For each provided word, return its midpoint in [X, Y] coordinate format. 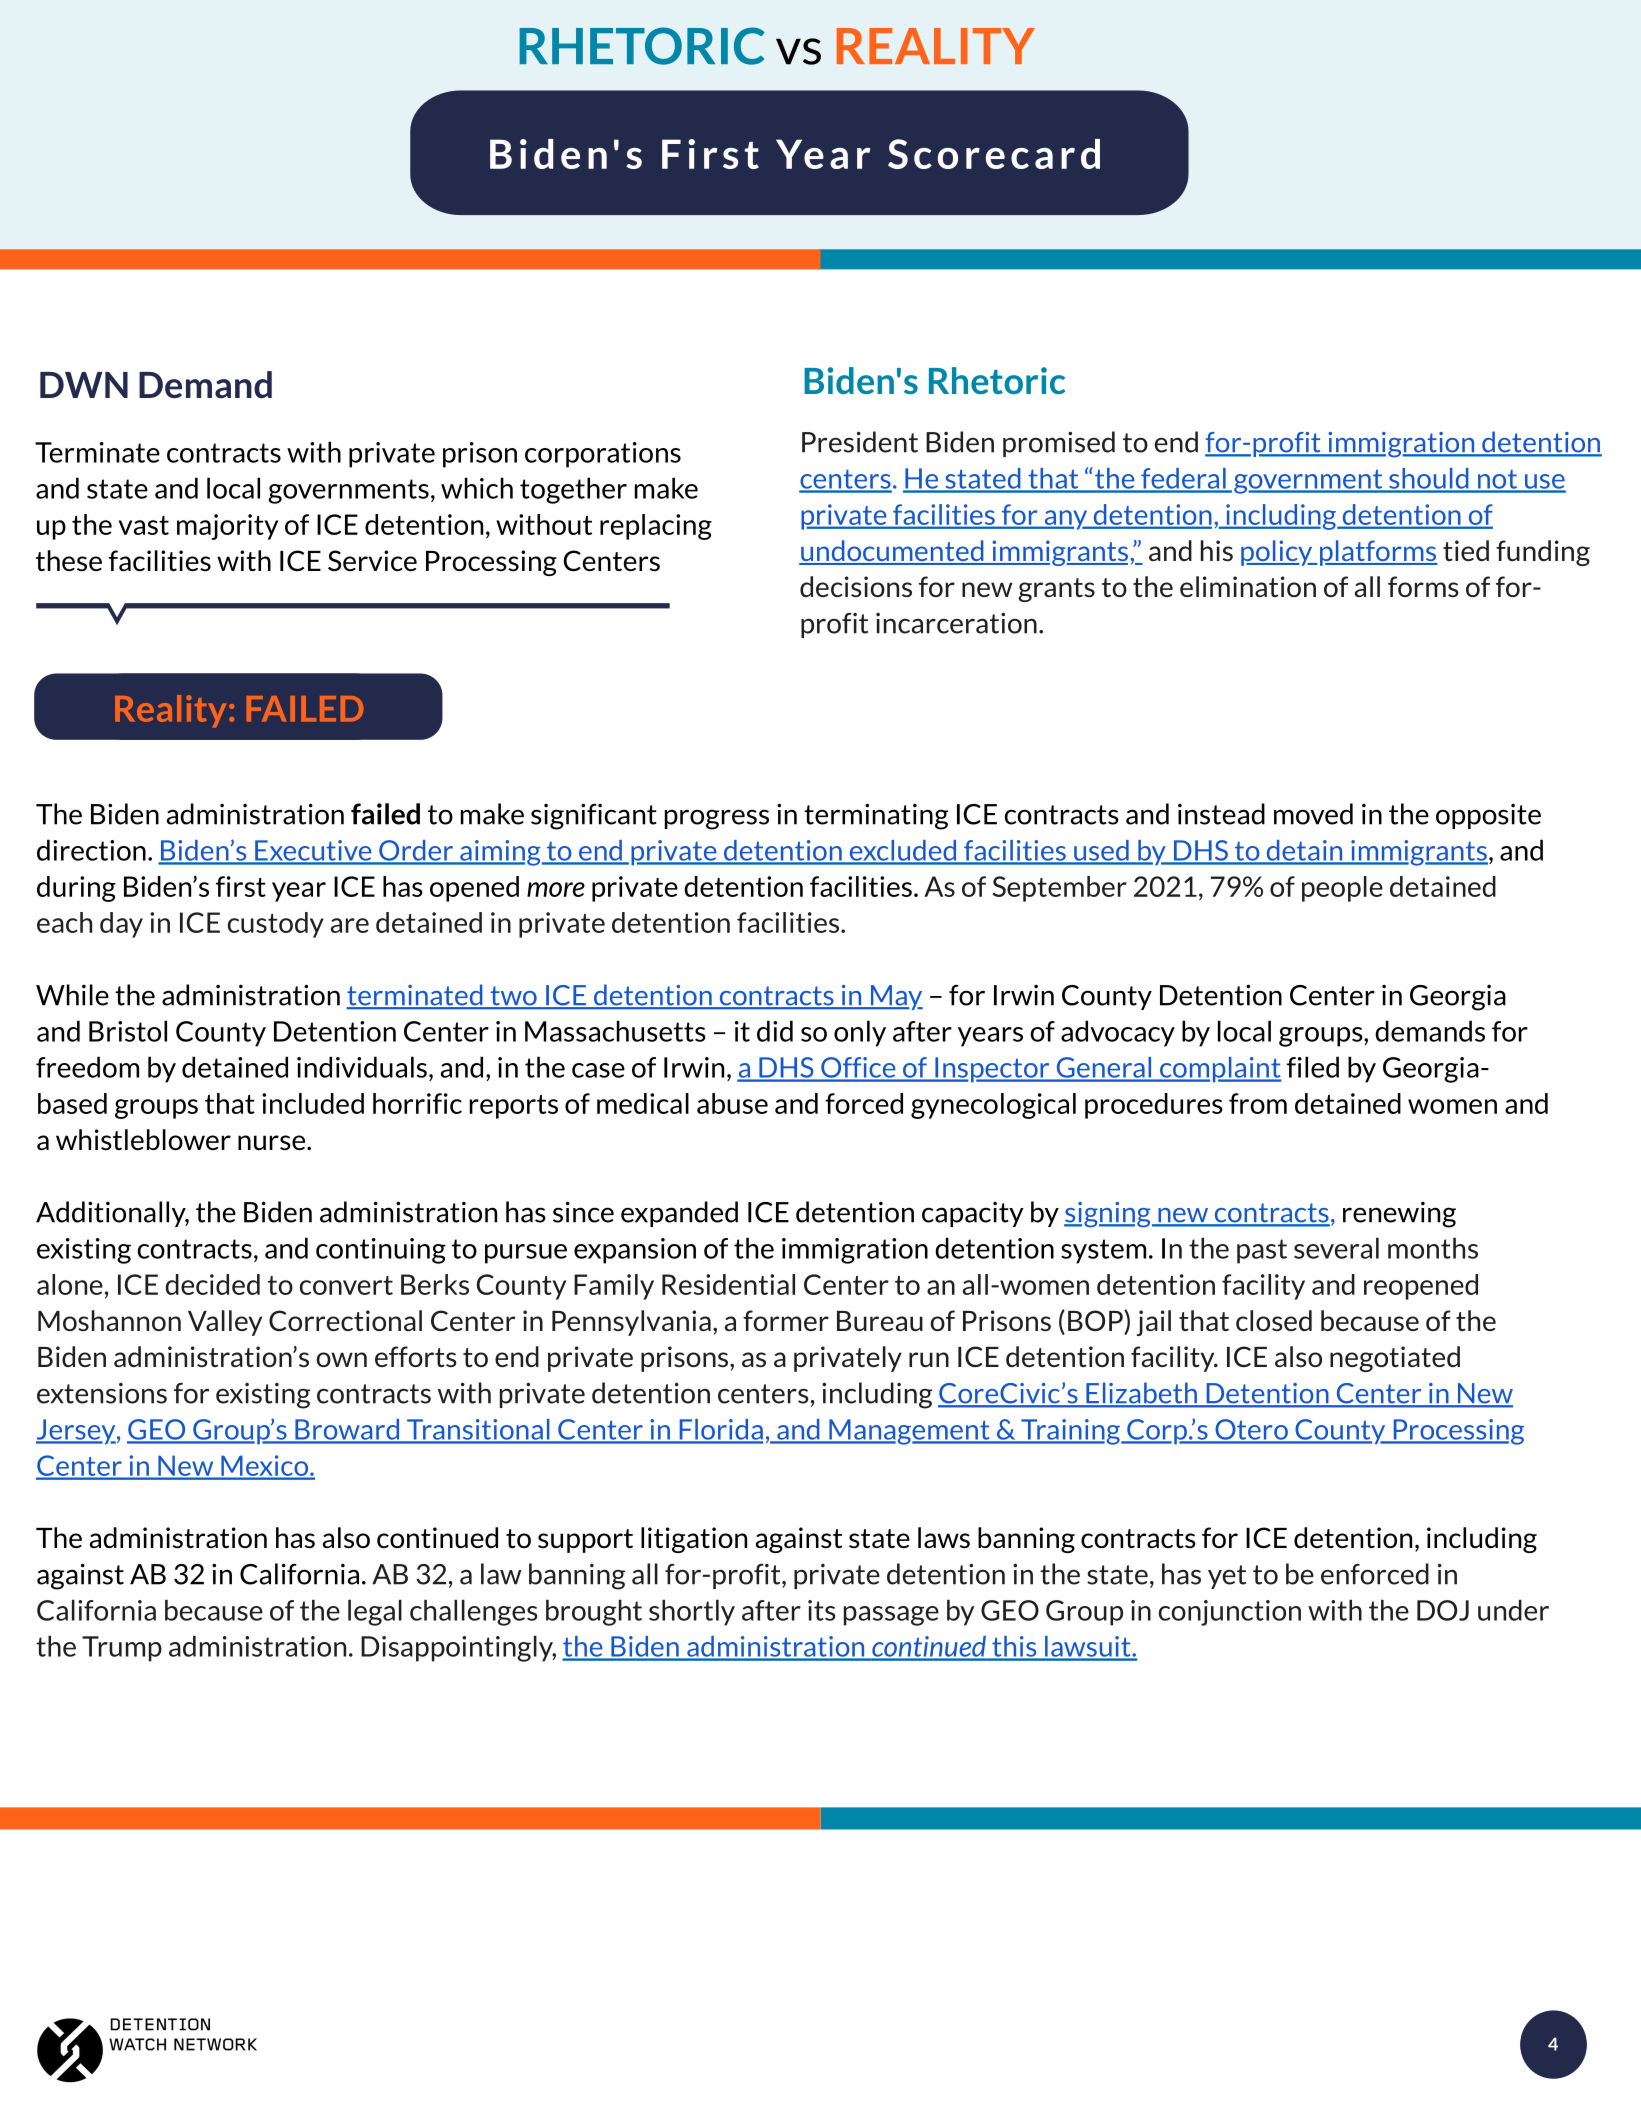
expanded [679, 1214]
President [860, 442]
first [241, 886]
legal [375, 1612]
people [1342, 889]
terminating [876, 816]
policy [1278, 553]
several [1336, 1248]
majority [227, 527]
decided [212, 1284]
